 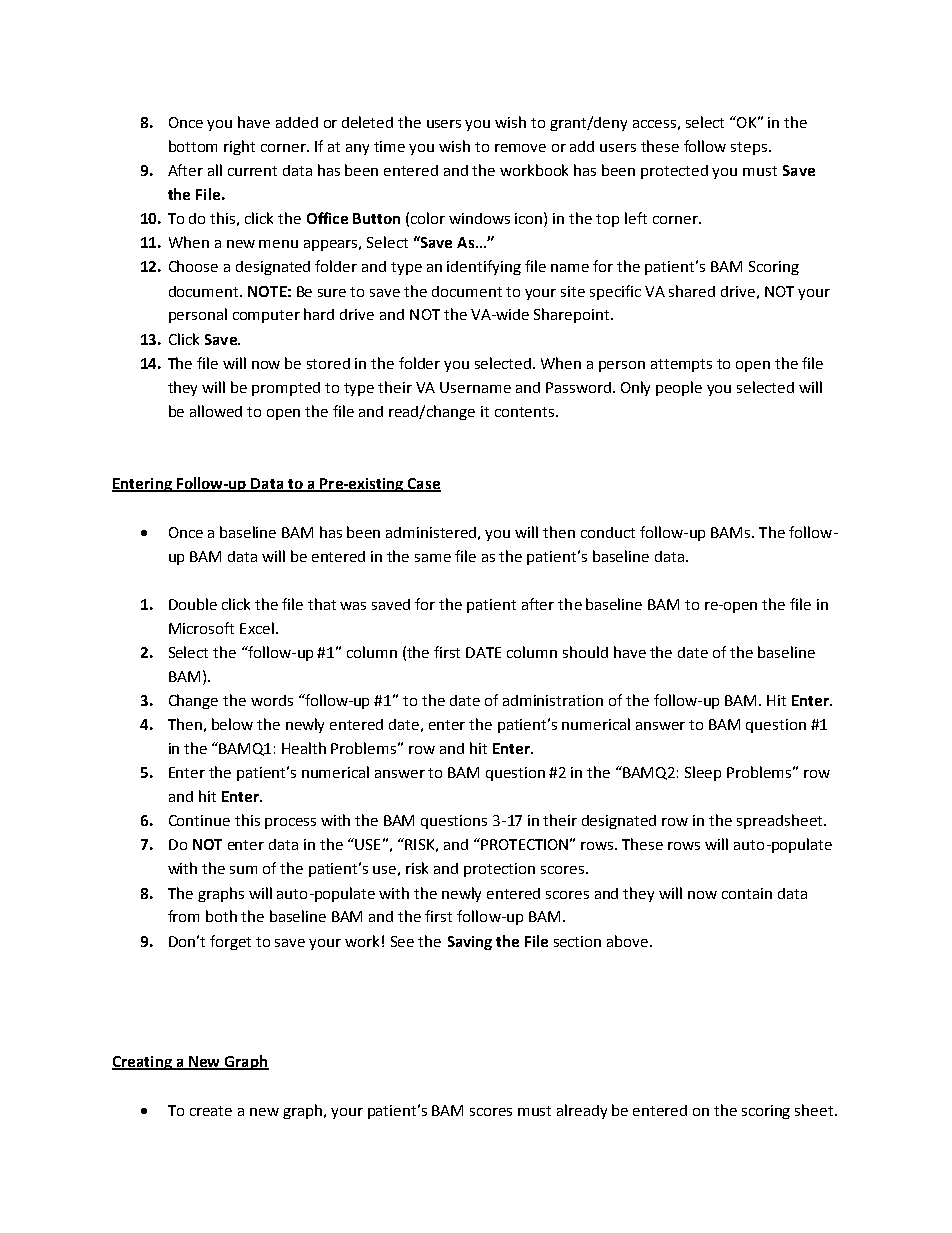 What do you see at coordinates (211, 1111) in the screenshot?
I see `create` at bounding box center [211, 1111].
